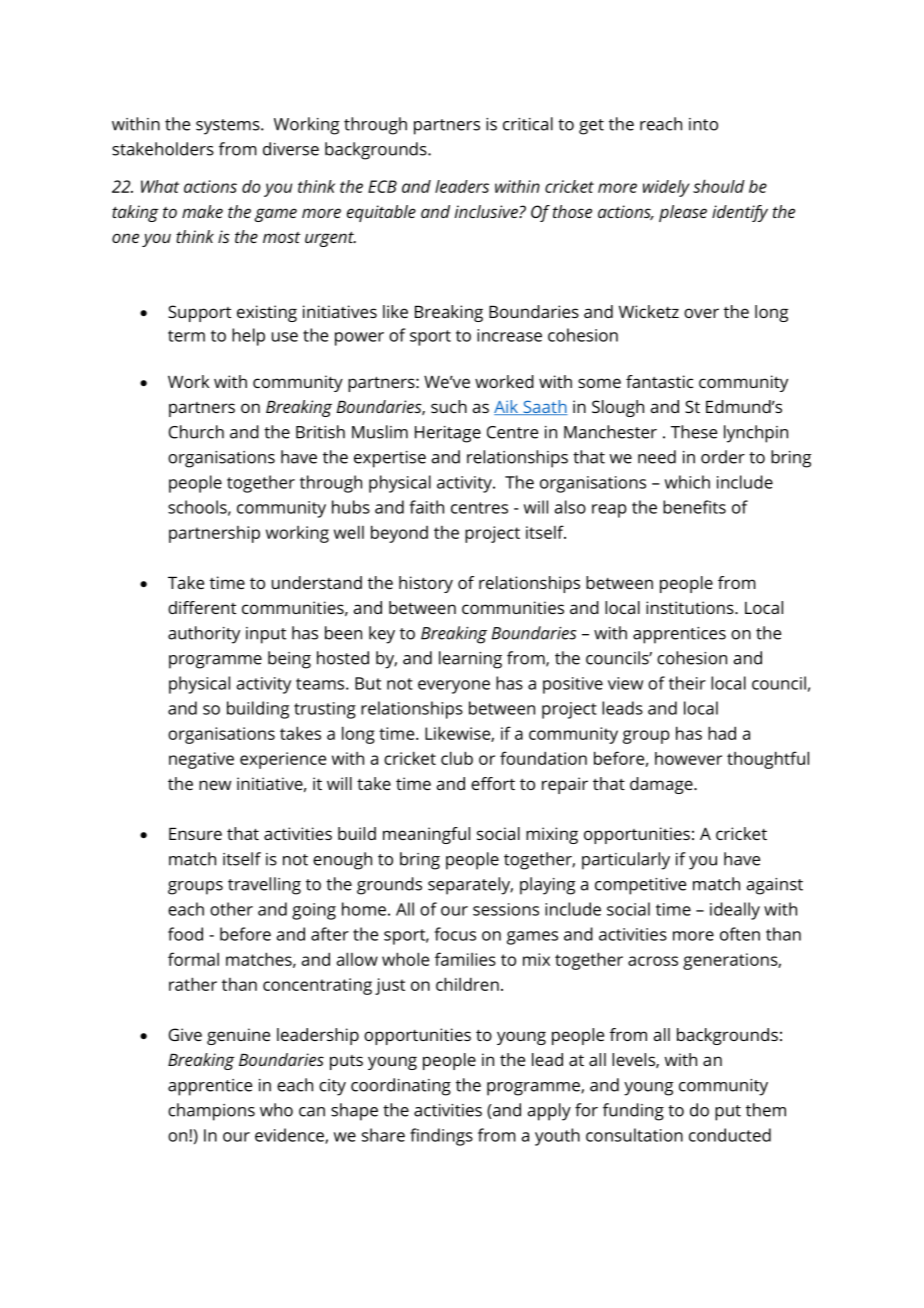 This image has height=1308, width=924. What do you see at coordinates (687, 482) in the image?
I see `which` at bounding box center [687, 482].
